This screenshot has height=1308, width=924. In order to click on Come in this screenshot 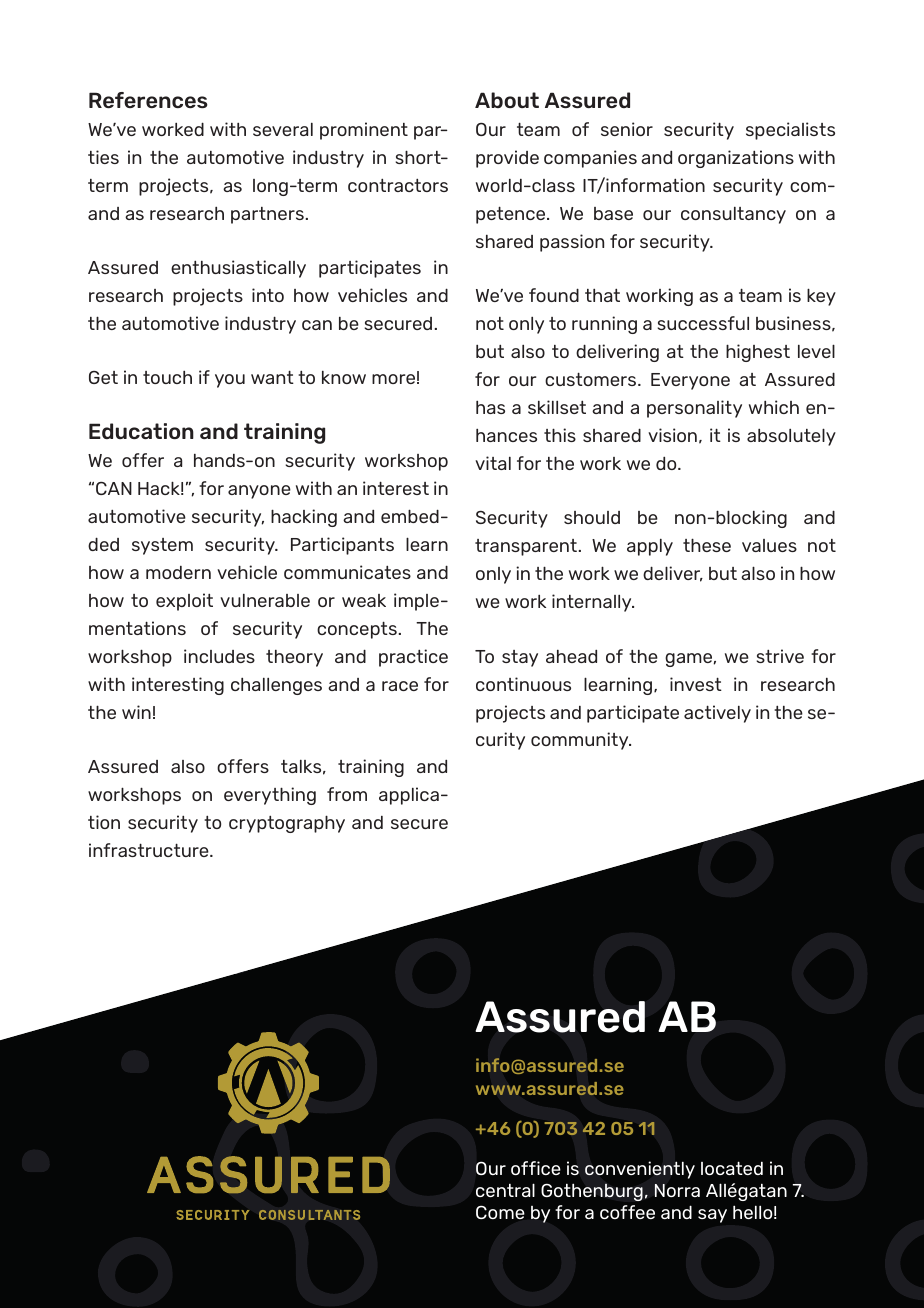, I will do `click(500, 1212)`.
